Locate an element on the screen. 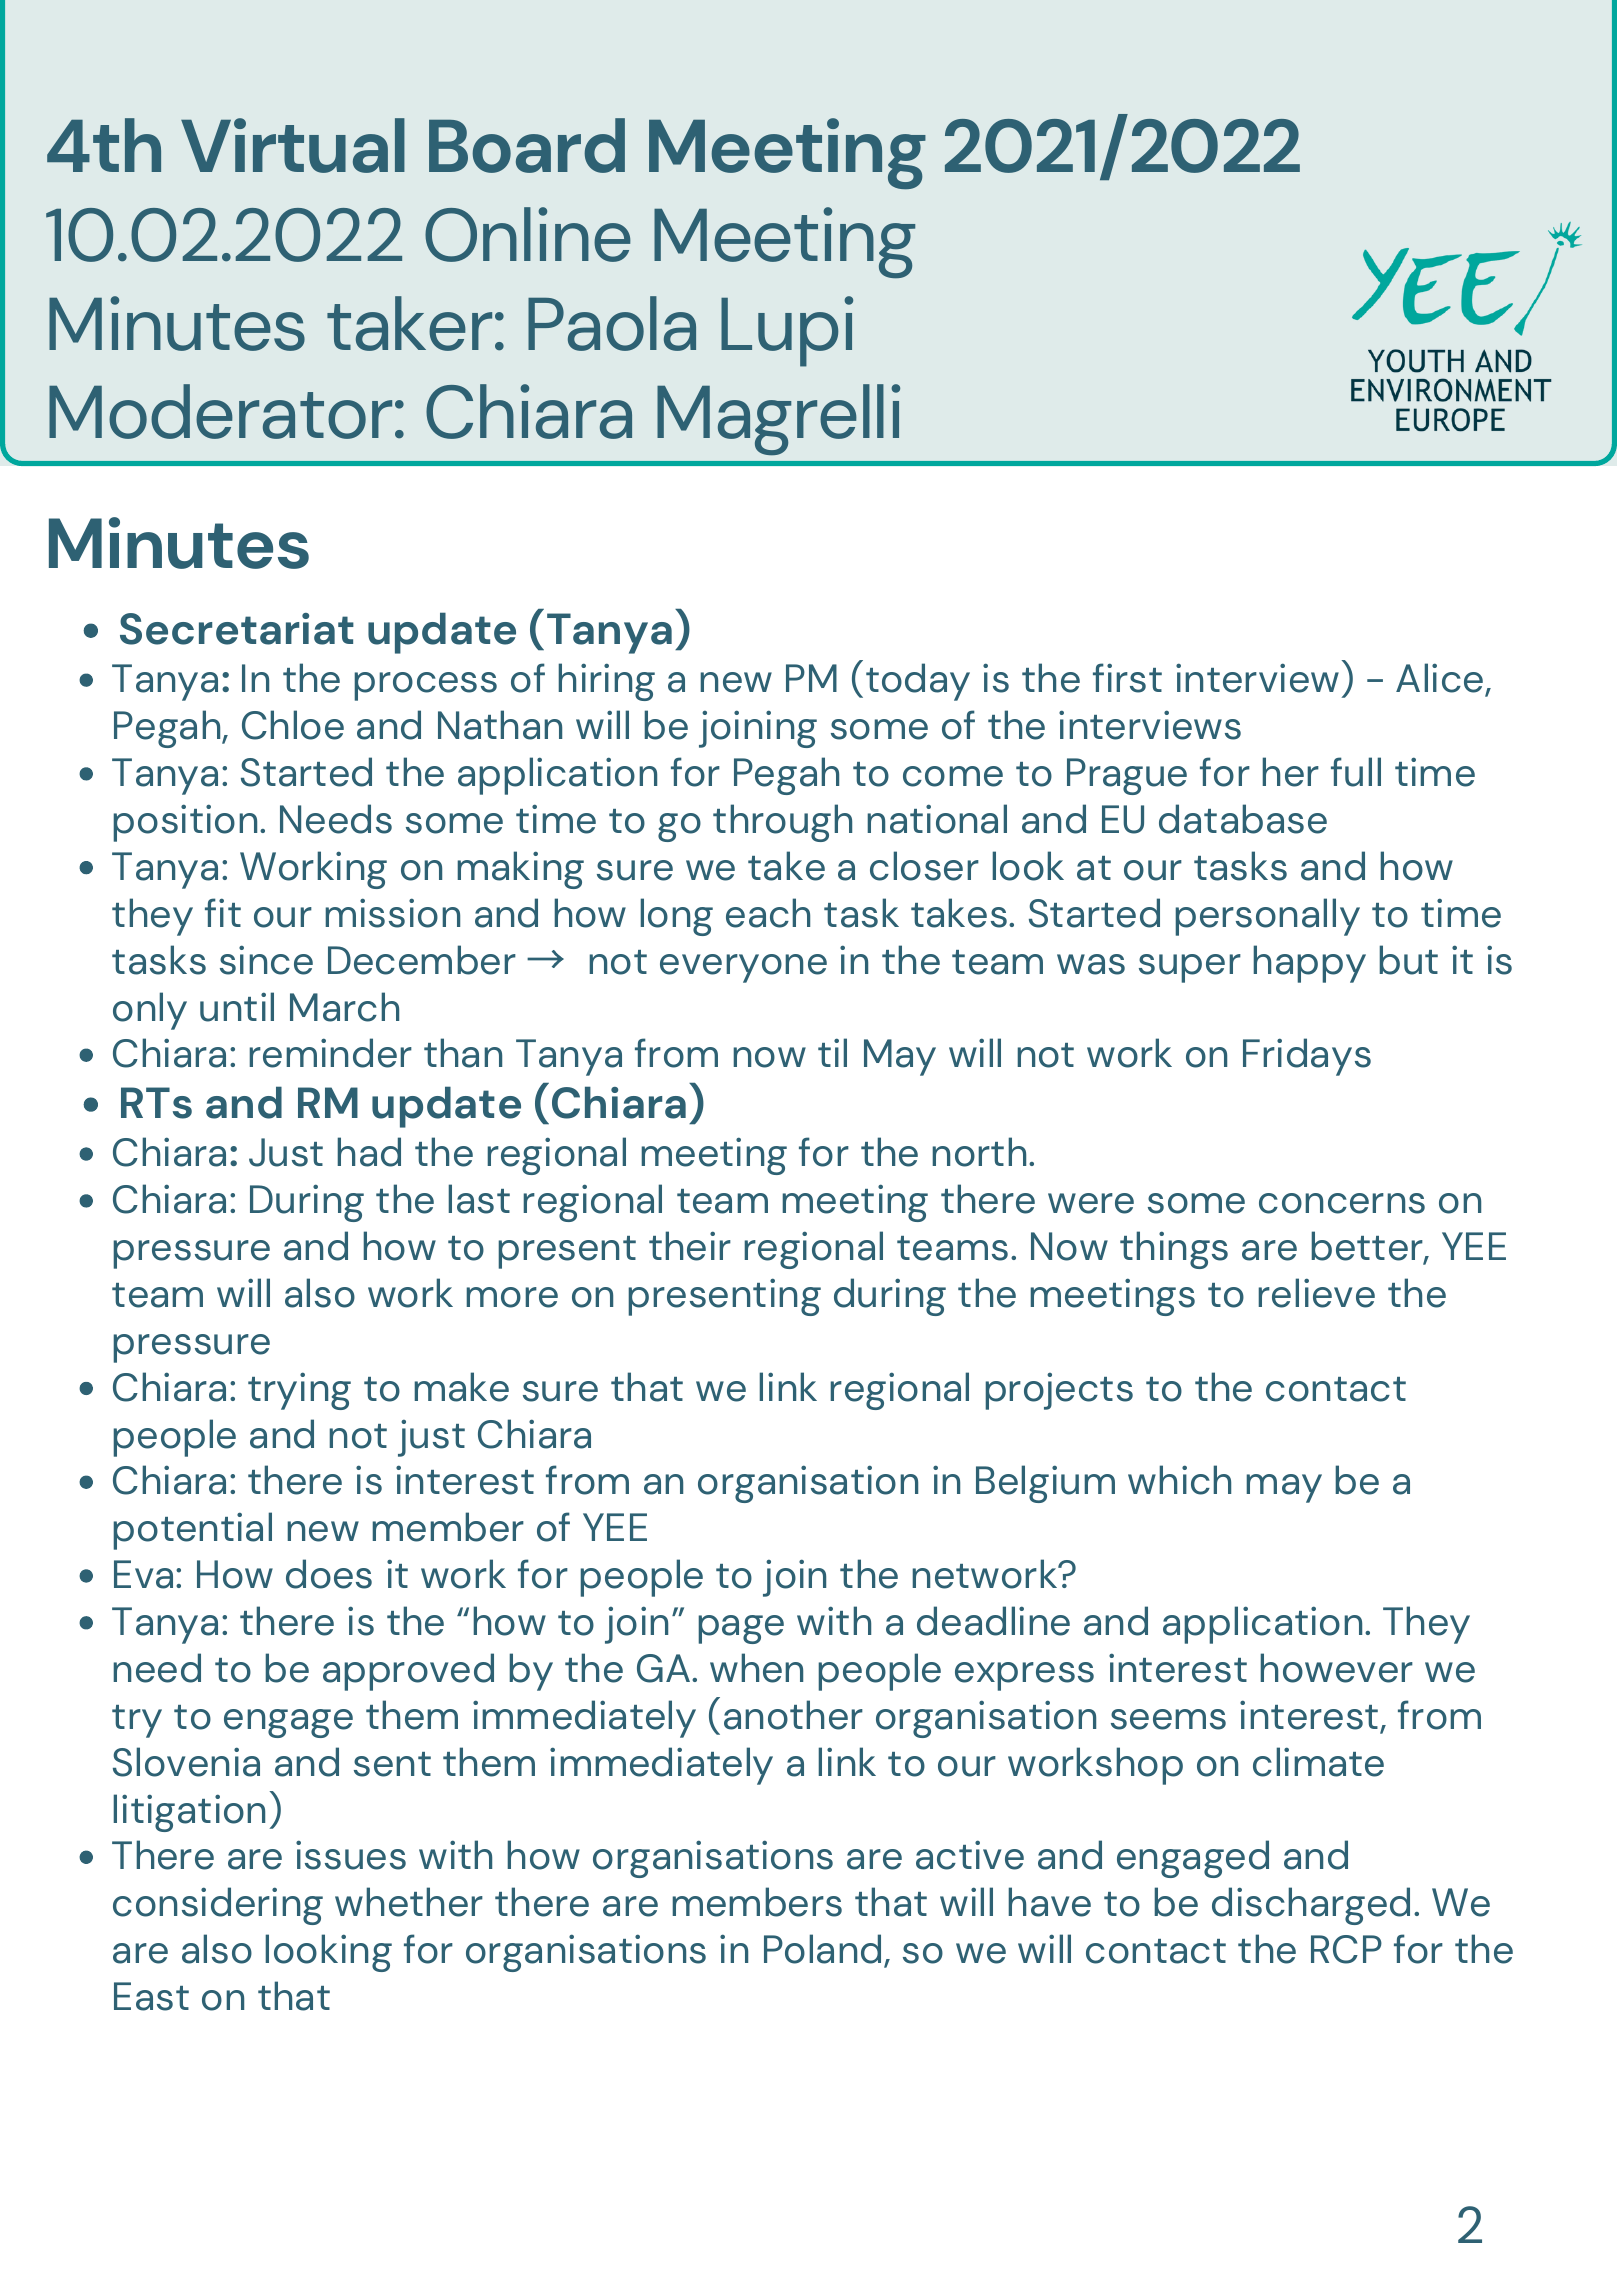 This screenshot has width=1617, height=2288. Poland is located at coordinates (822, 1949).
